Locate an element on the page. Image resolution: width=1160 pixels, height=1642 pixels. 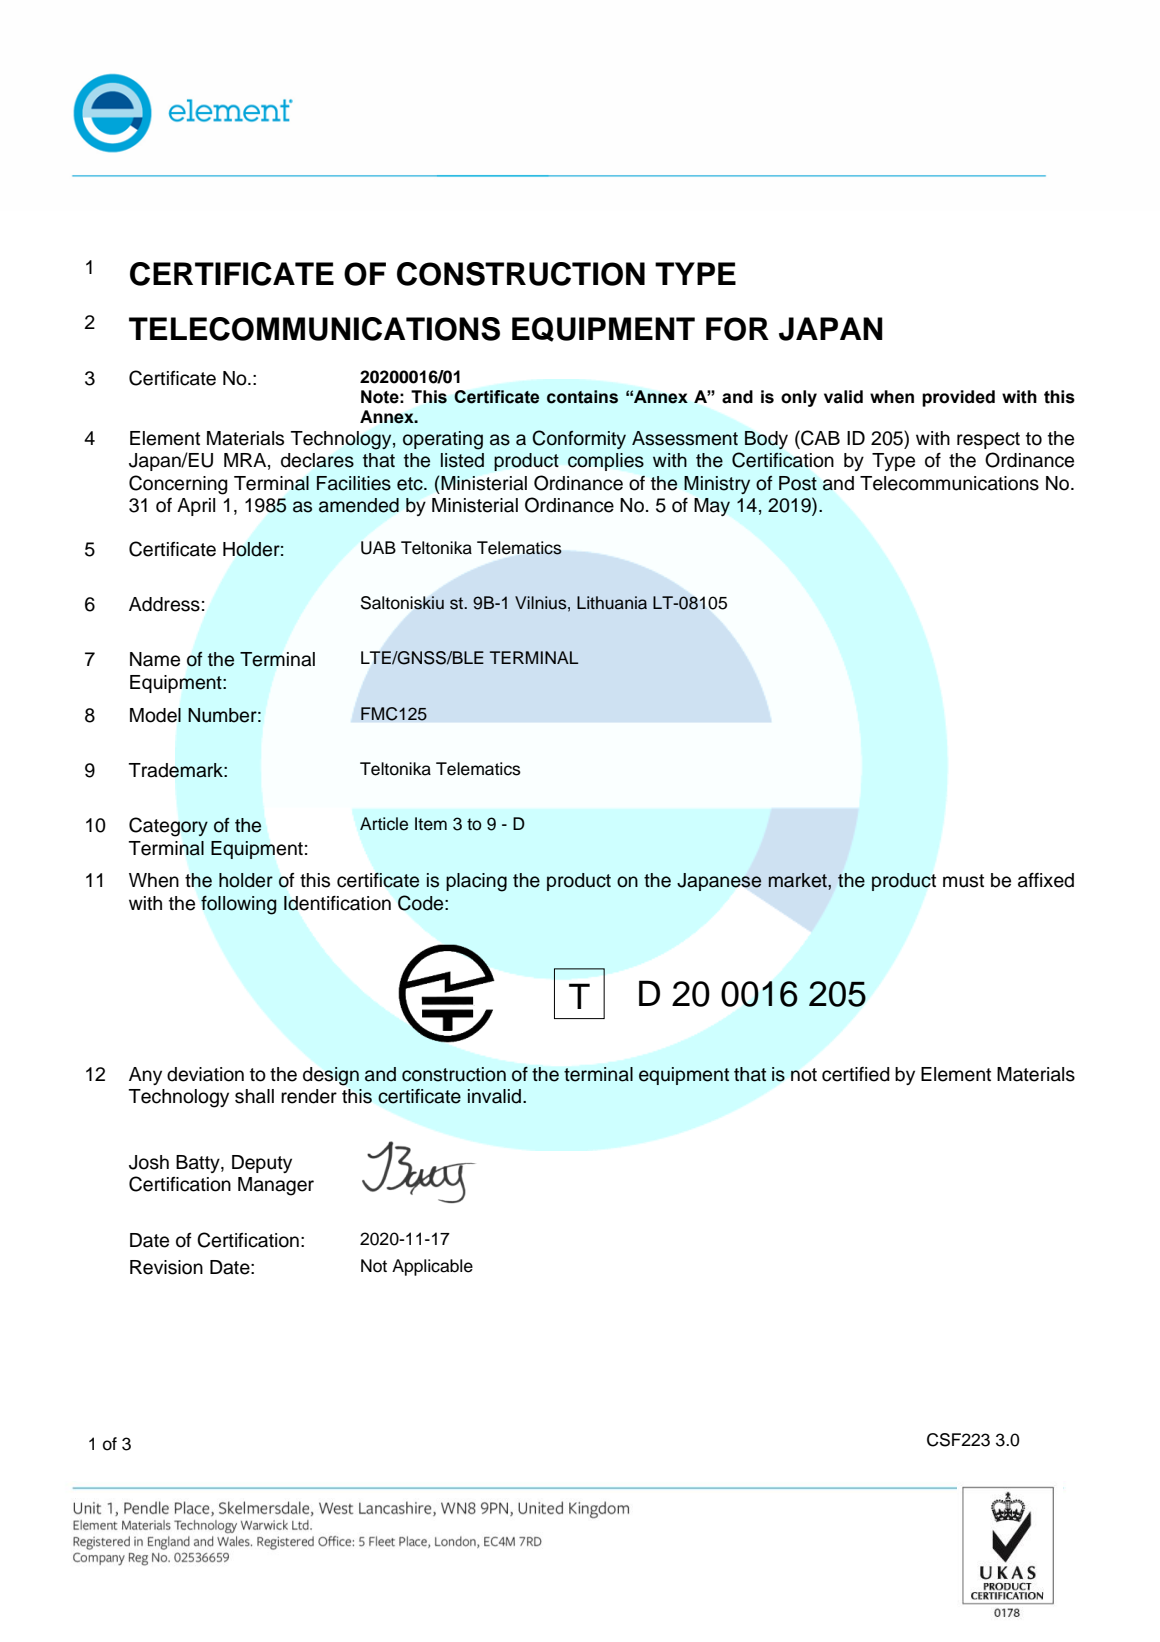
declares is located at coordinates (317, 460).
